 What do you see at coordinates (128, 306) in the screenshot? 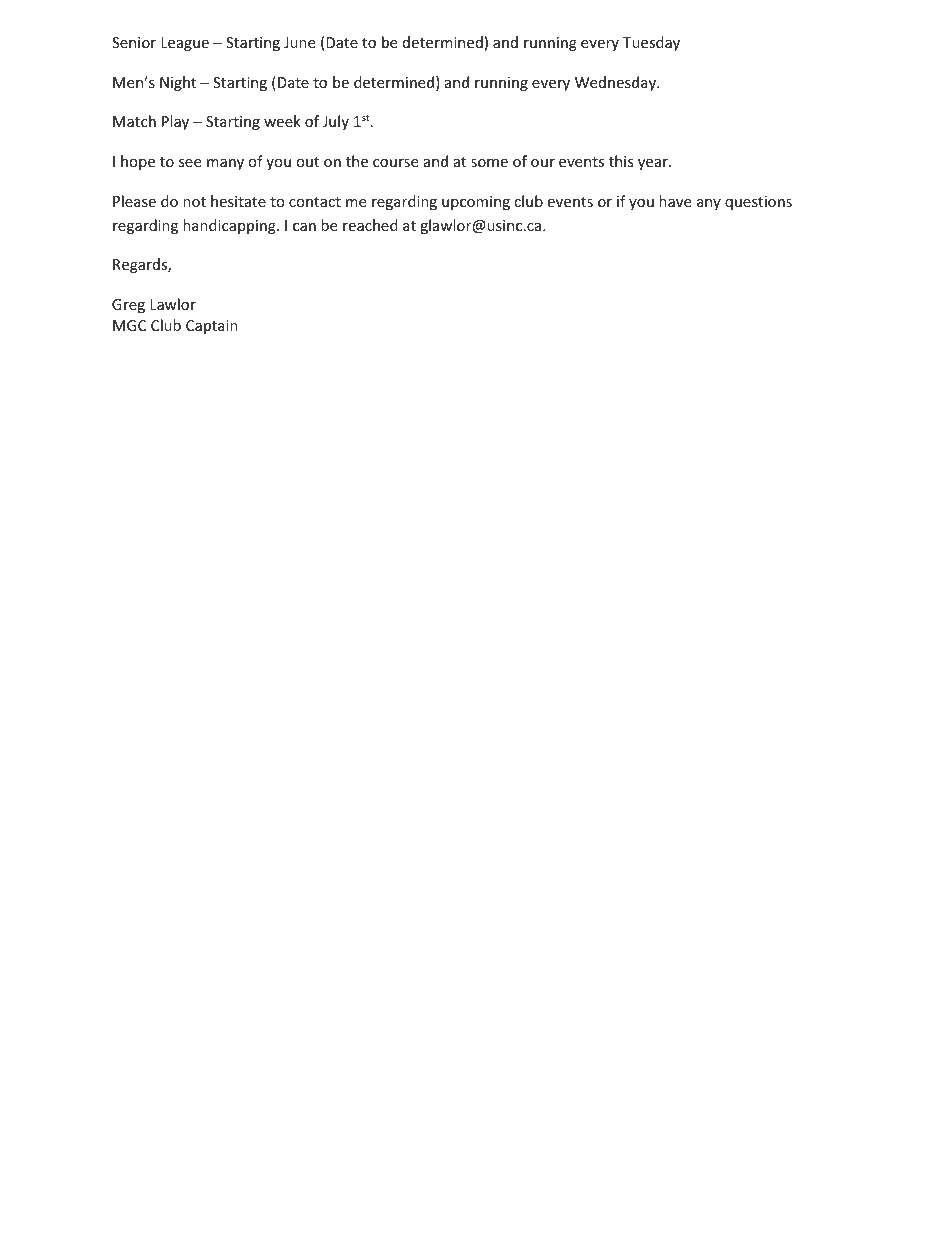
I see `Greg` at bounding box center [128, 306].
